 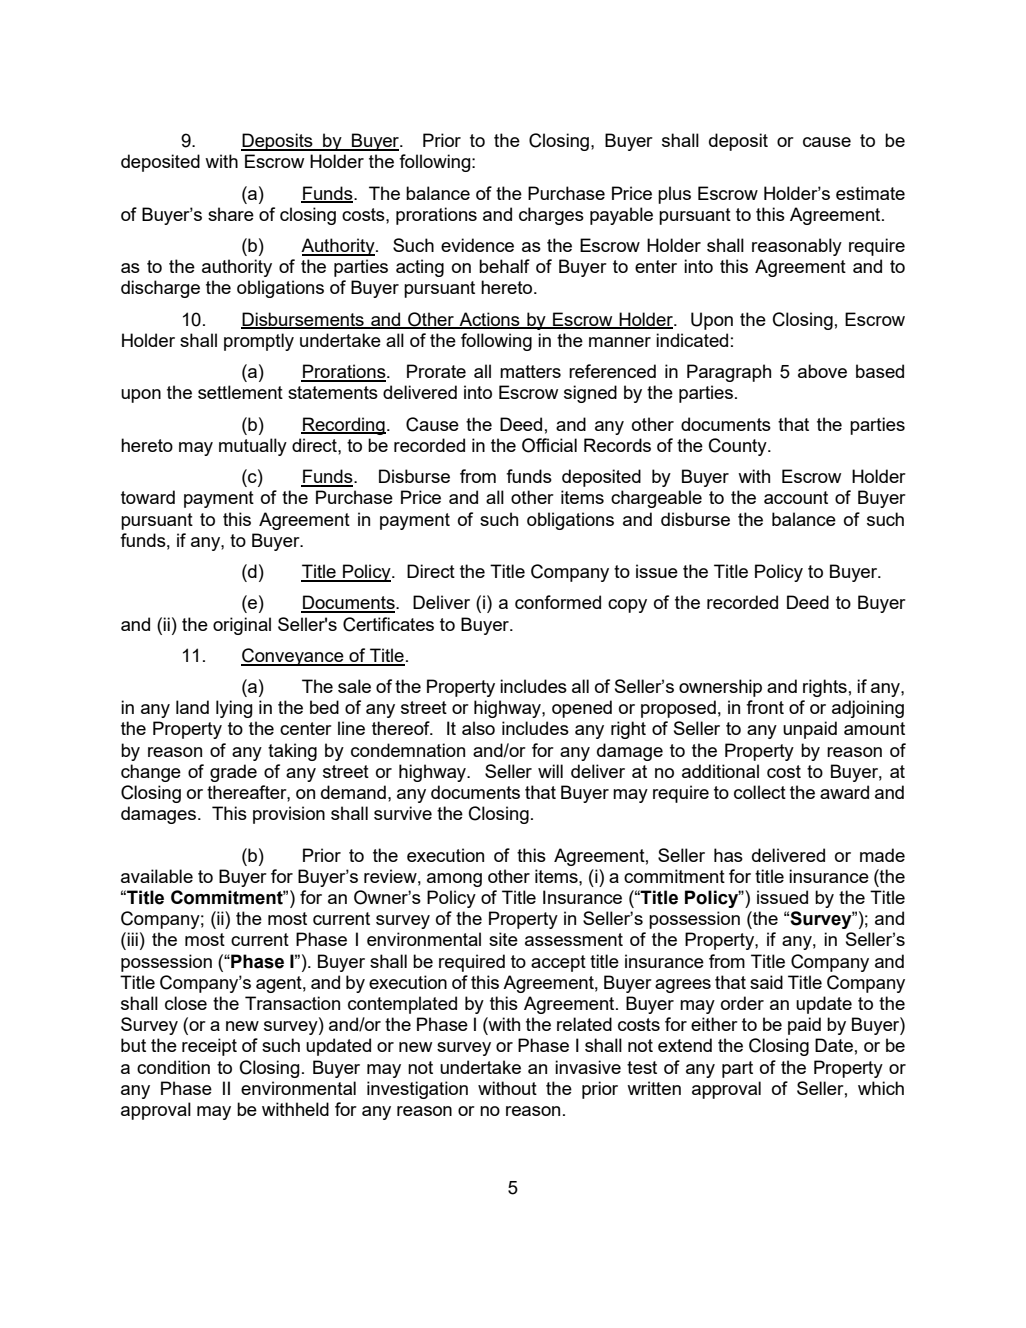 I want to click on estimate, so click(x=870, y=193).
